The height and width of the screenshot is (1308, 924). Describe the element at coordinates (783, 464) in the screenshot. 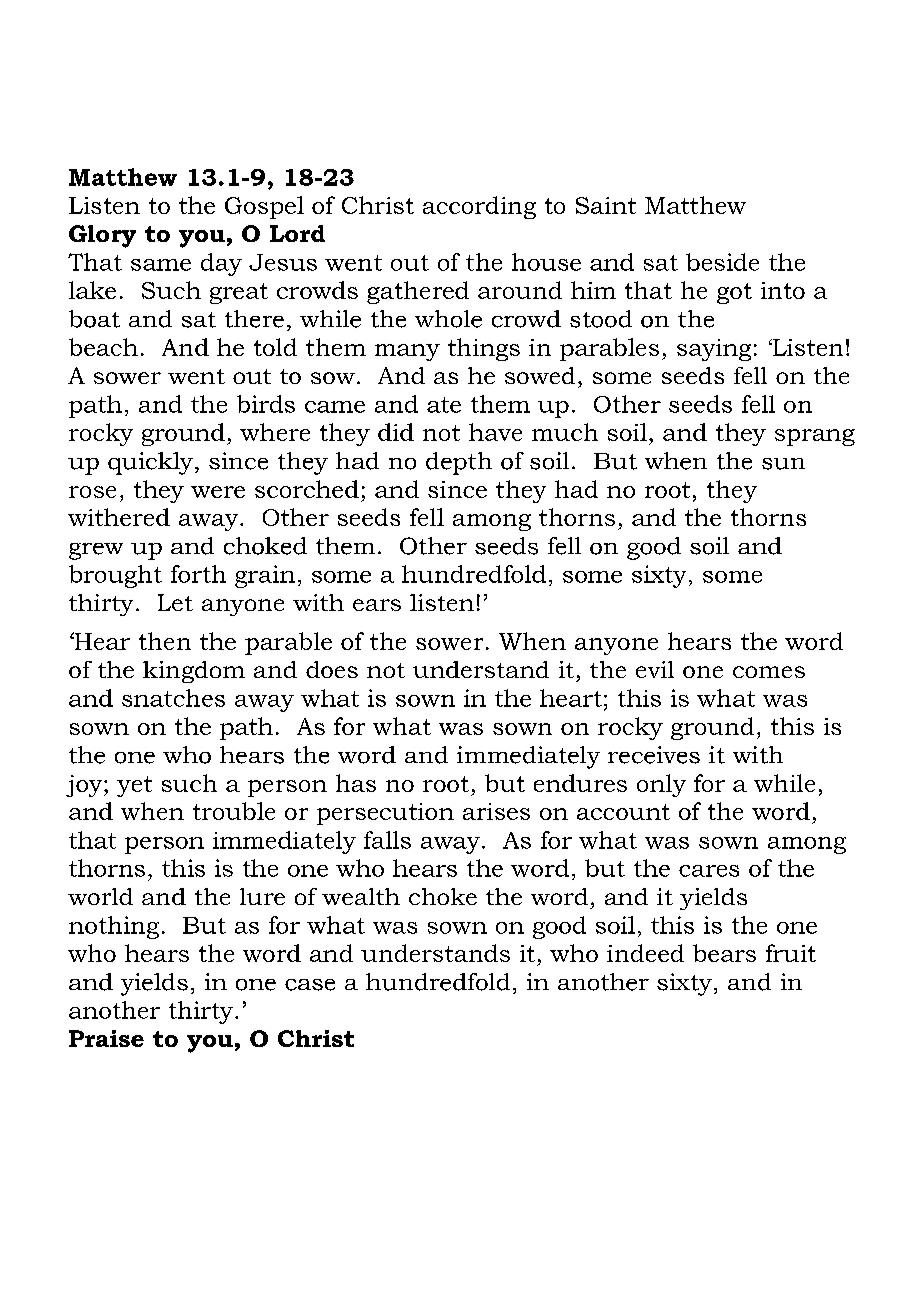

I see `sun` at that location.
